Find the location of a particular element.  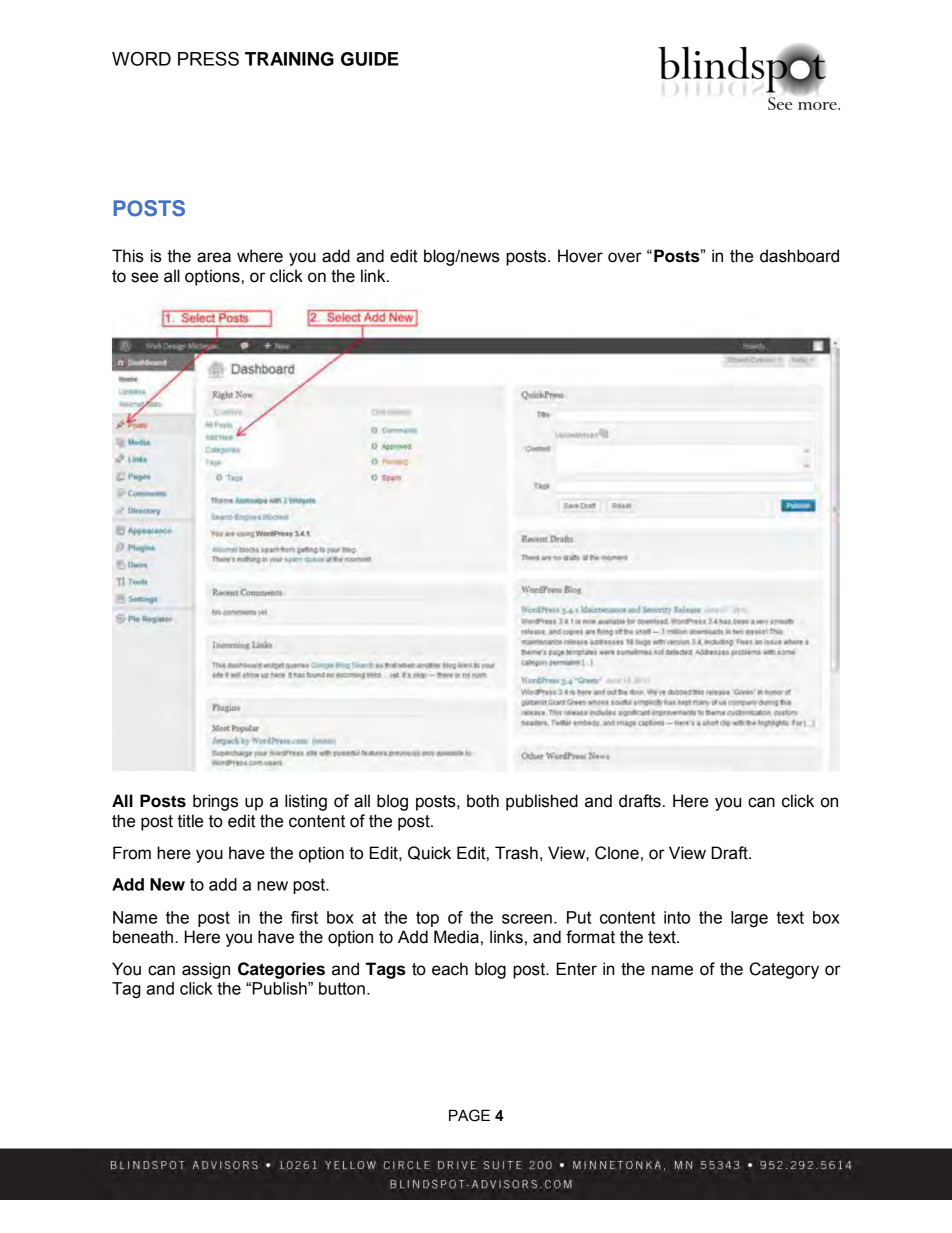

Clone is located at coordinates (617, 853).
